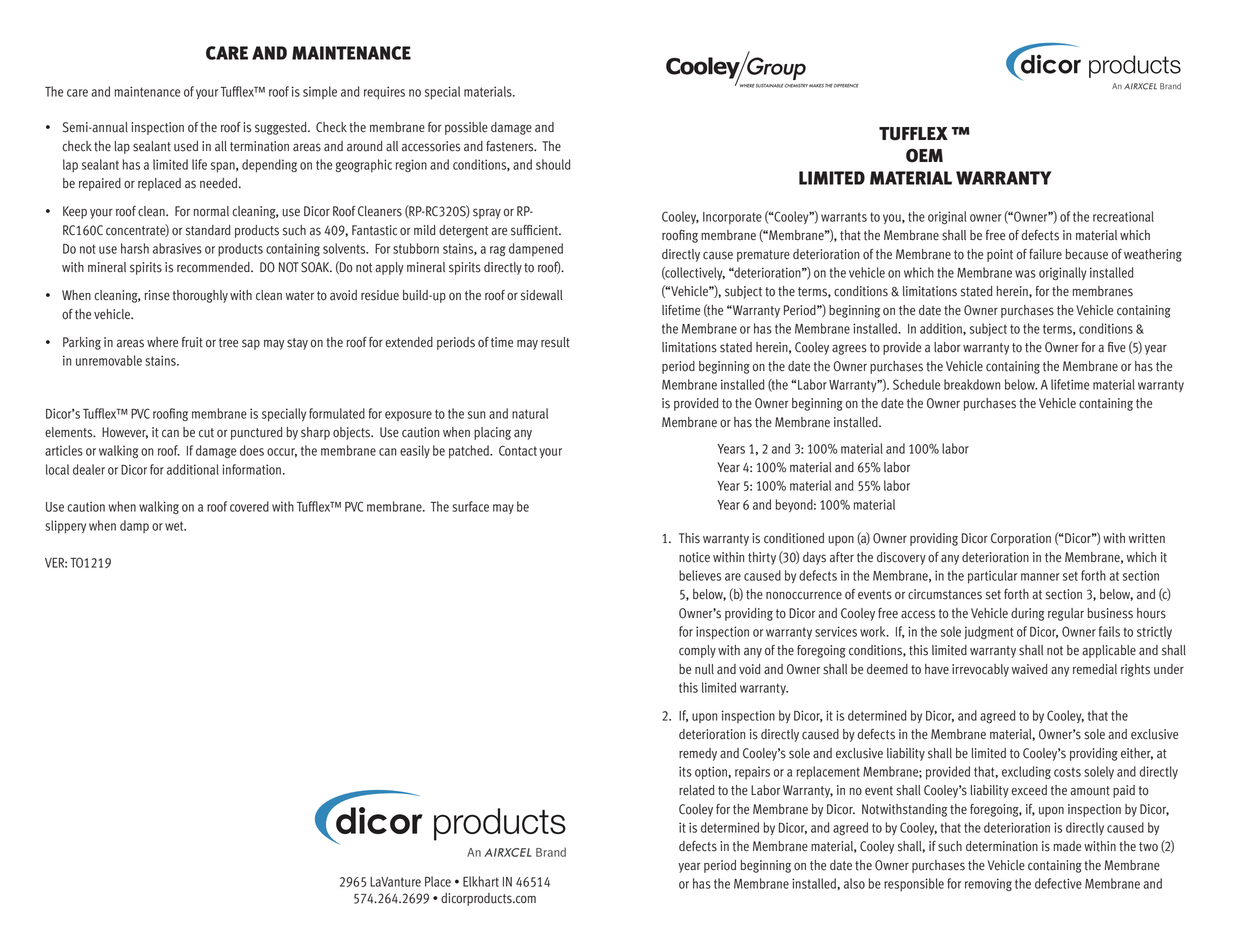  What do you see at coordinates (282, 128) in the page?
I see `suggested` at bounding box center [282, 128].
